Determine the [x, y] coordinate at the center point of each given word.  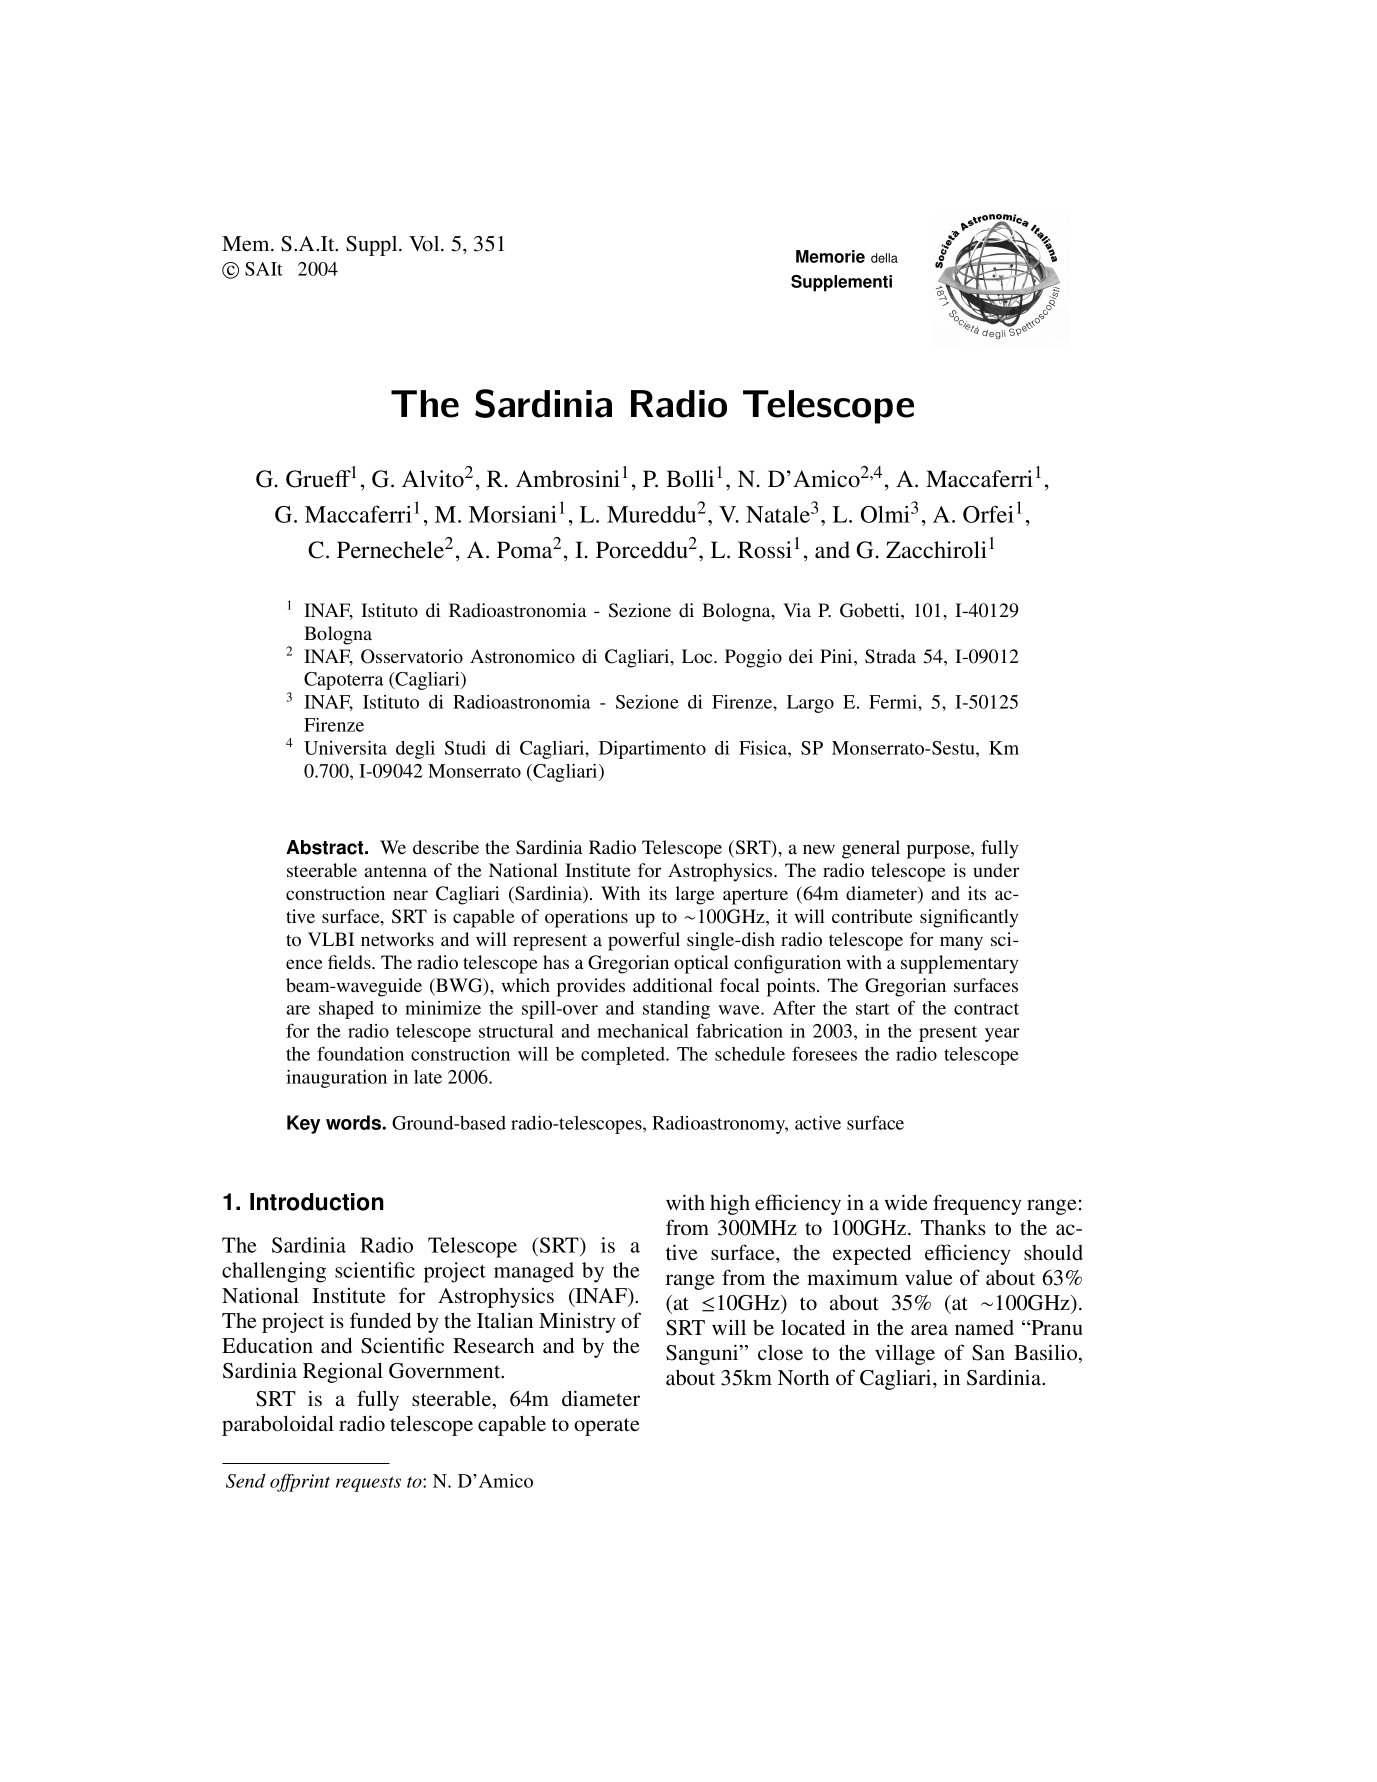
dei [801, 656]
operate [607, 1427]
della [884, 258]
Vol [425, 244]
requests [368, 1484]
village [905, 1354]
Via [797, 610]
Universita [345, 747]
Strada [890, 656]
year [1002, 1035]
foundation [360, 1053]
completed [624, 1056]
